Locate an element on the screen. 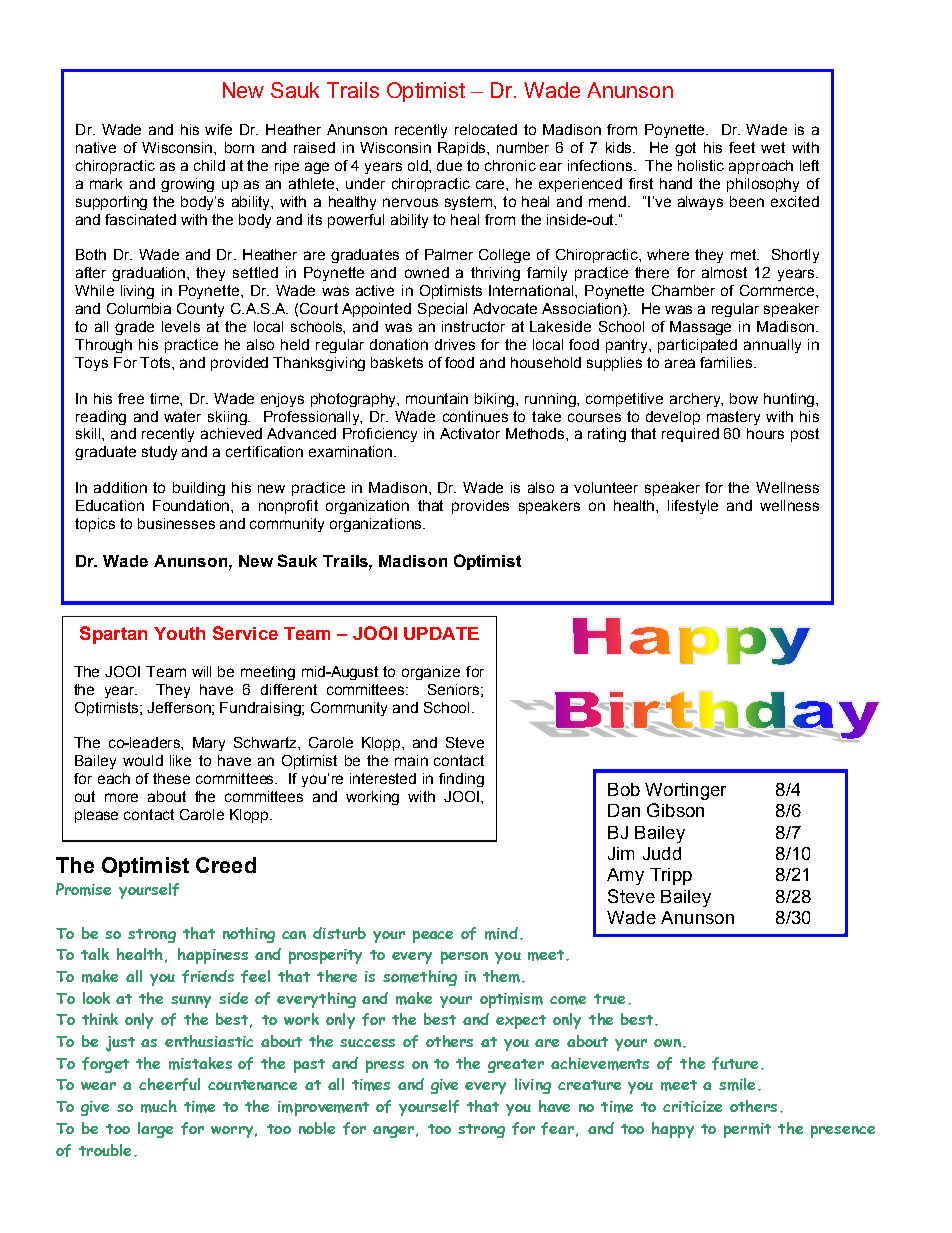  provides is located at coordinates (480, 507).
